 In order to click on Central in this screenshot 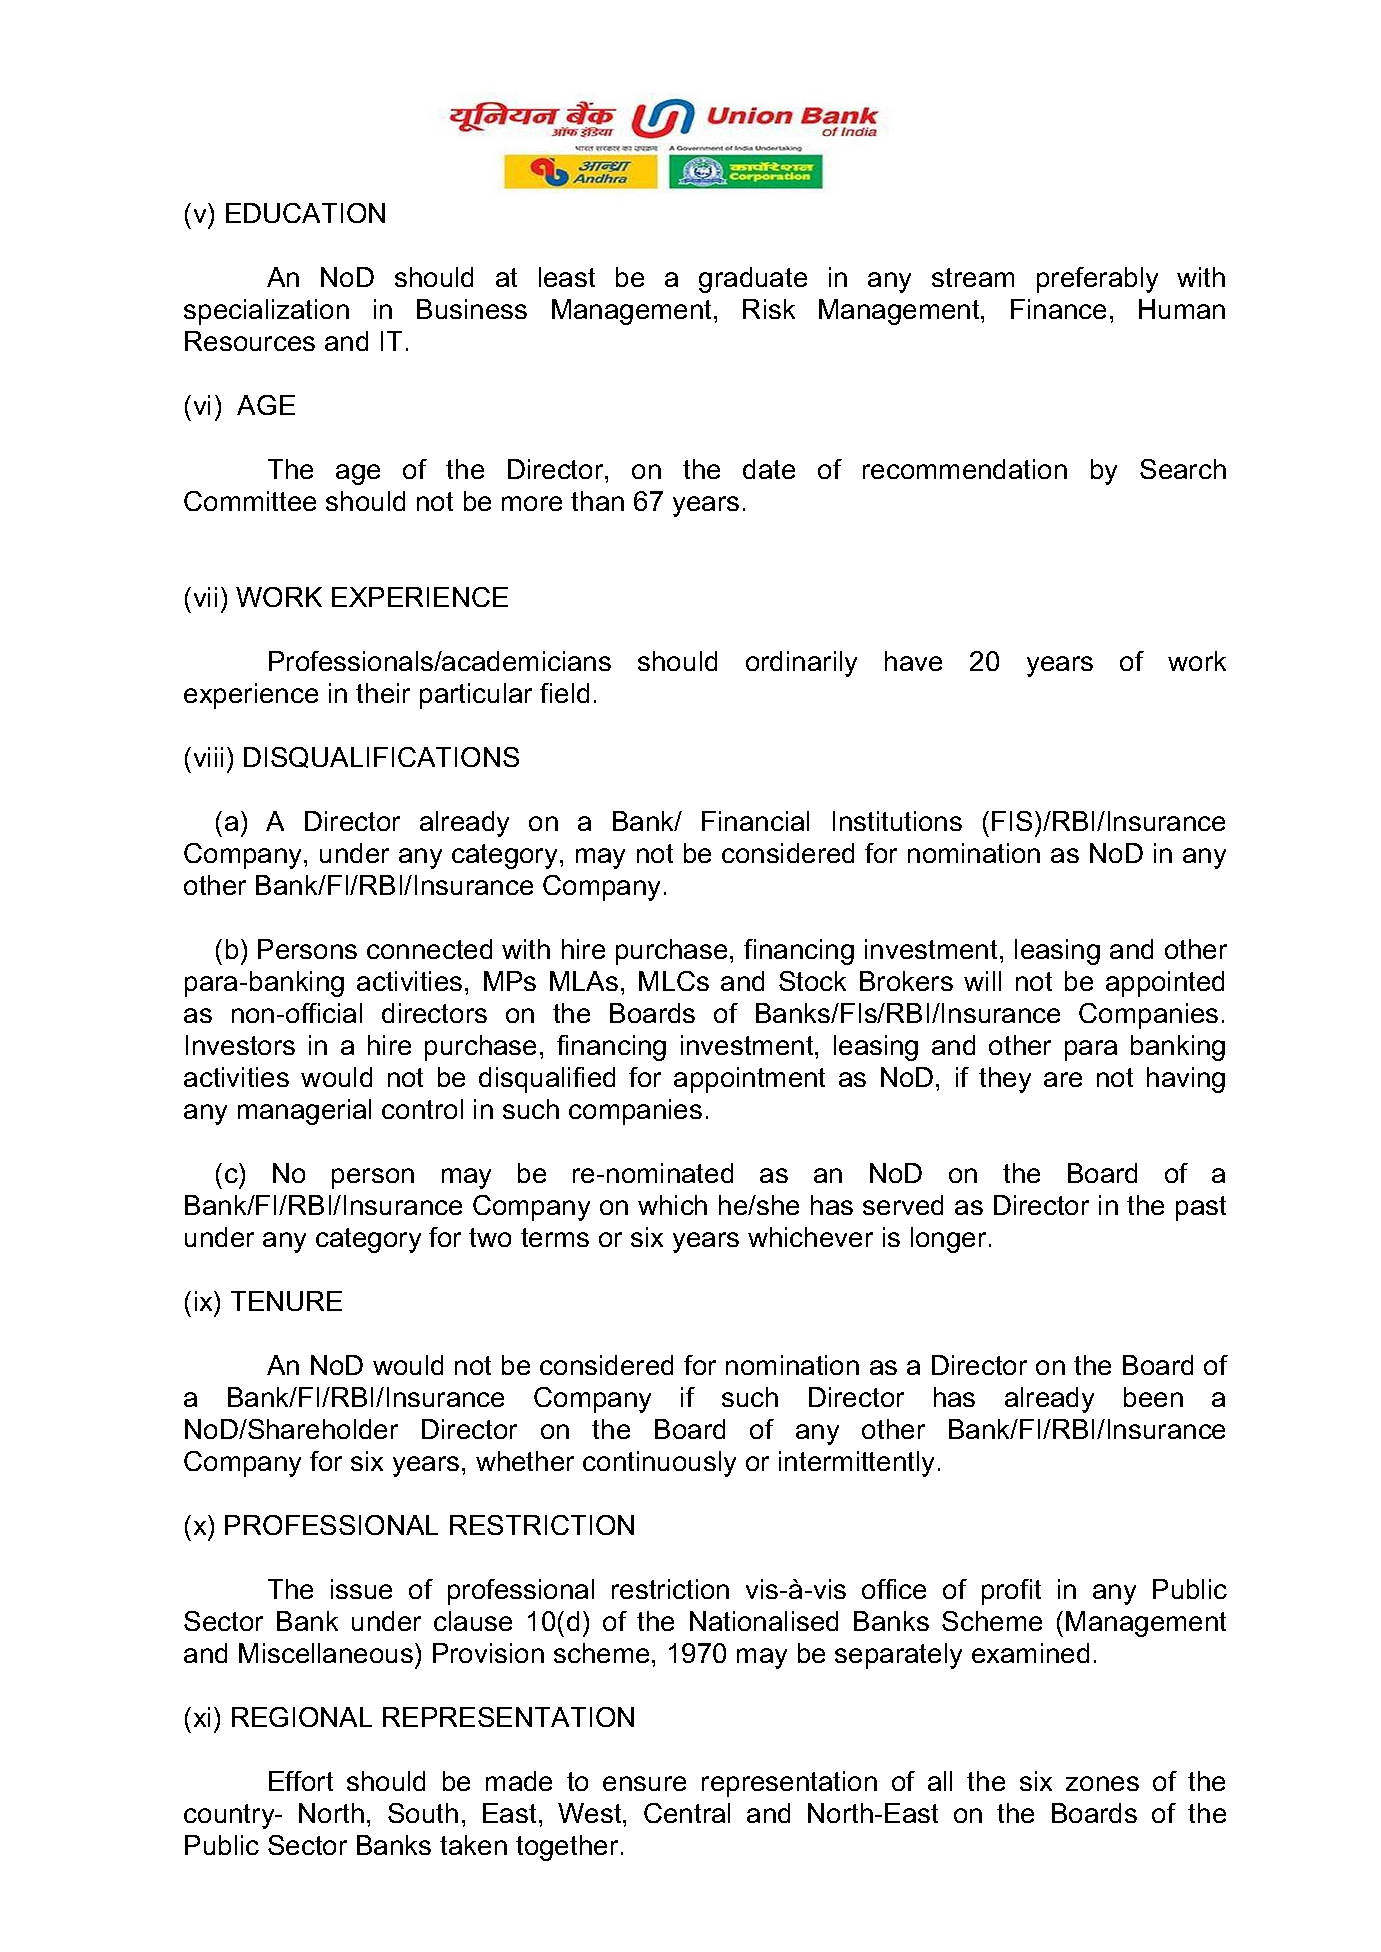, I will do `click(687, 1813)`.
